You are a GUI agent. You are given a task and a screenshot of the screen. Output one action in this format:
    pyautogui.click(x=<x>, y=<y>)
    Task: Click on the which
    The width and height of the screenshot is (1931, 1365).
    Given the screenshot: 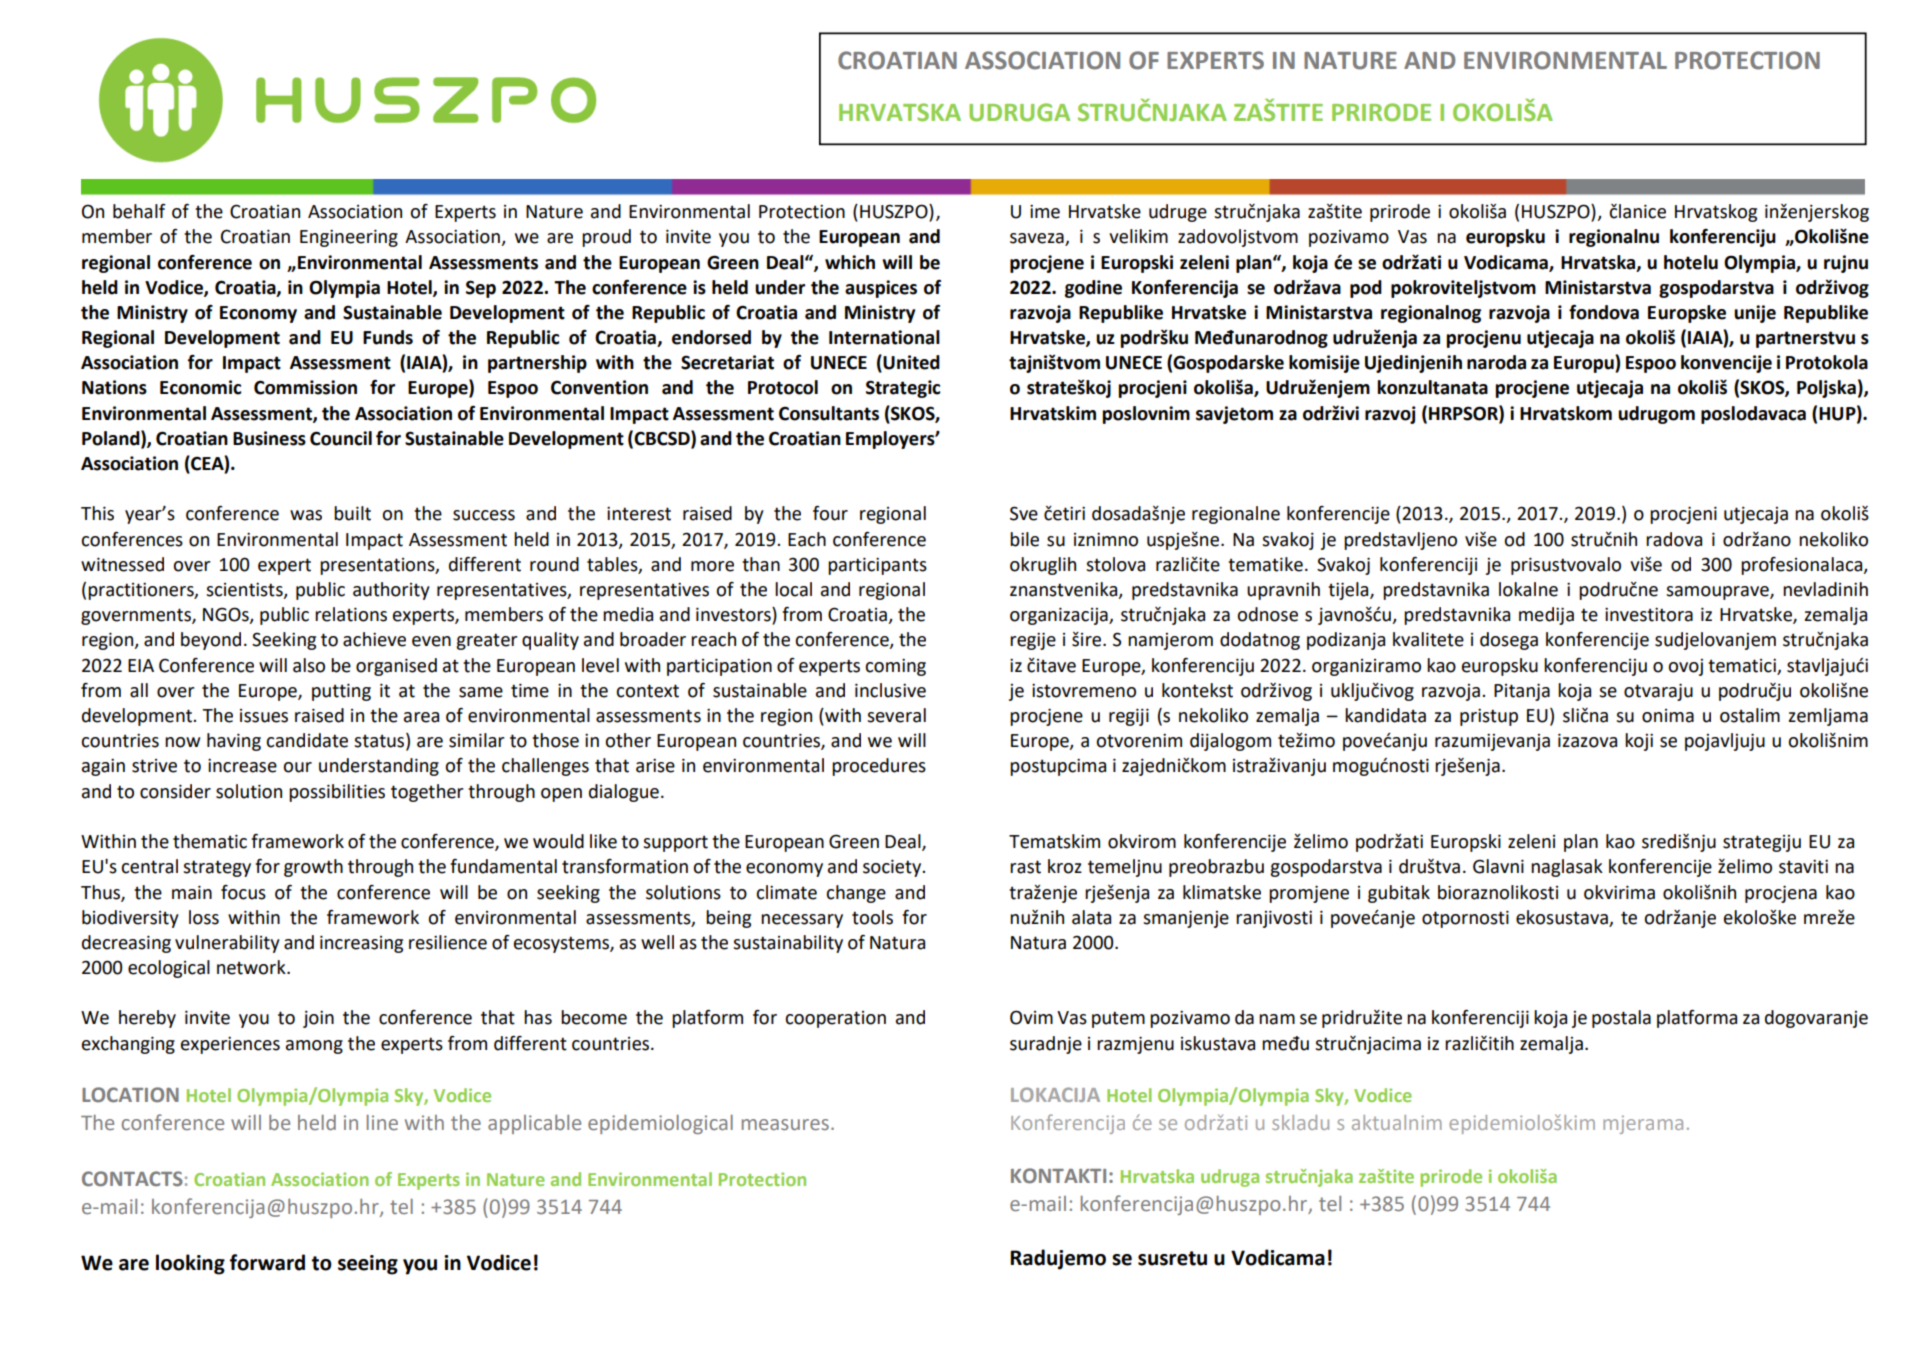 What is the action you would take?
    pyautogui.click(x=850, y=262)
